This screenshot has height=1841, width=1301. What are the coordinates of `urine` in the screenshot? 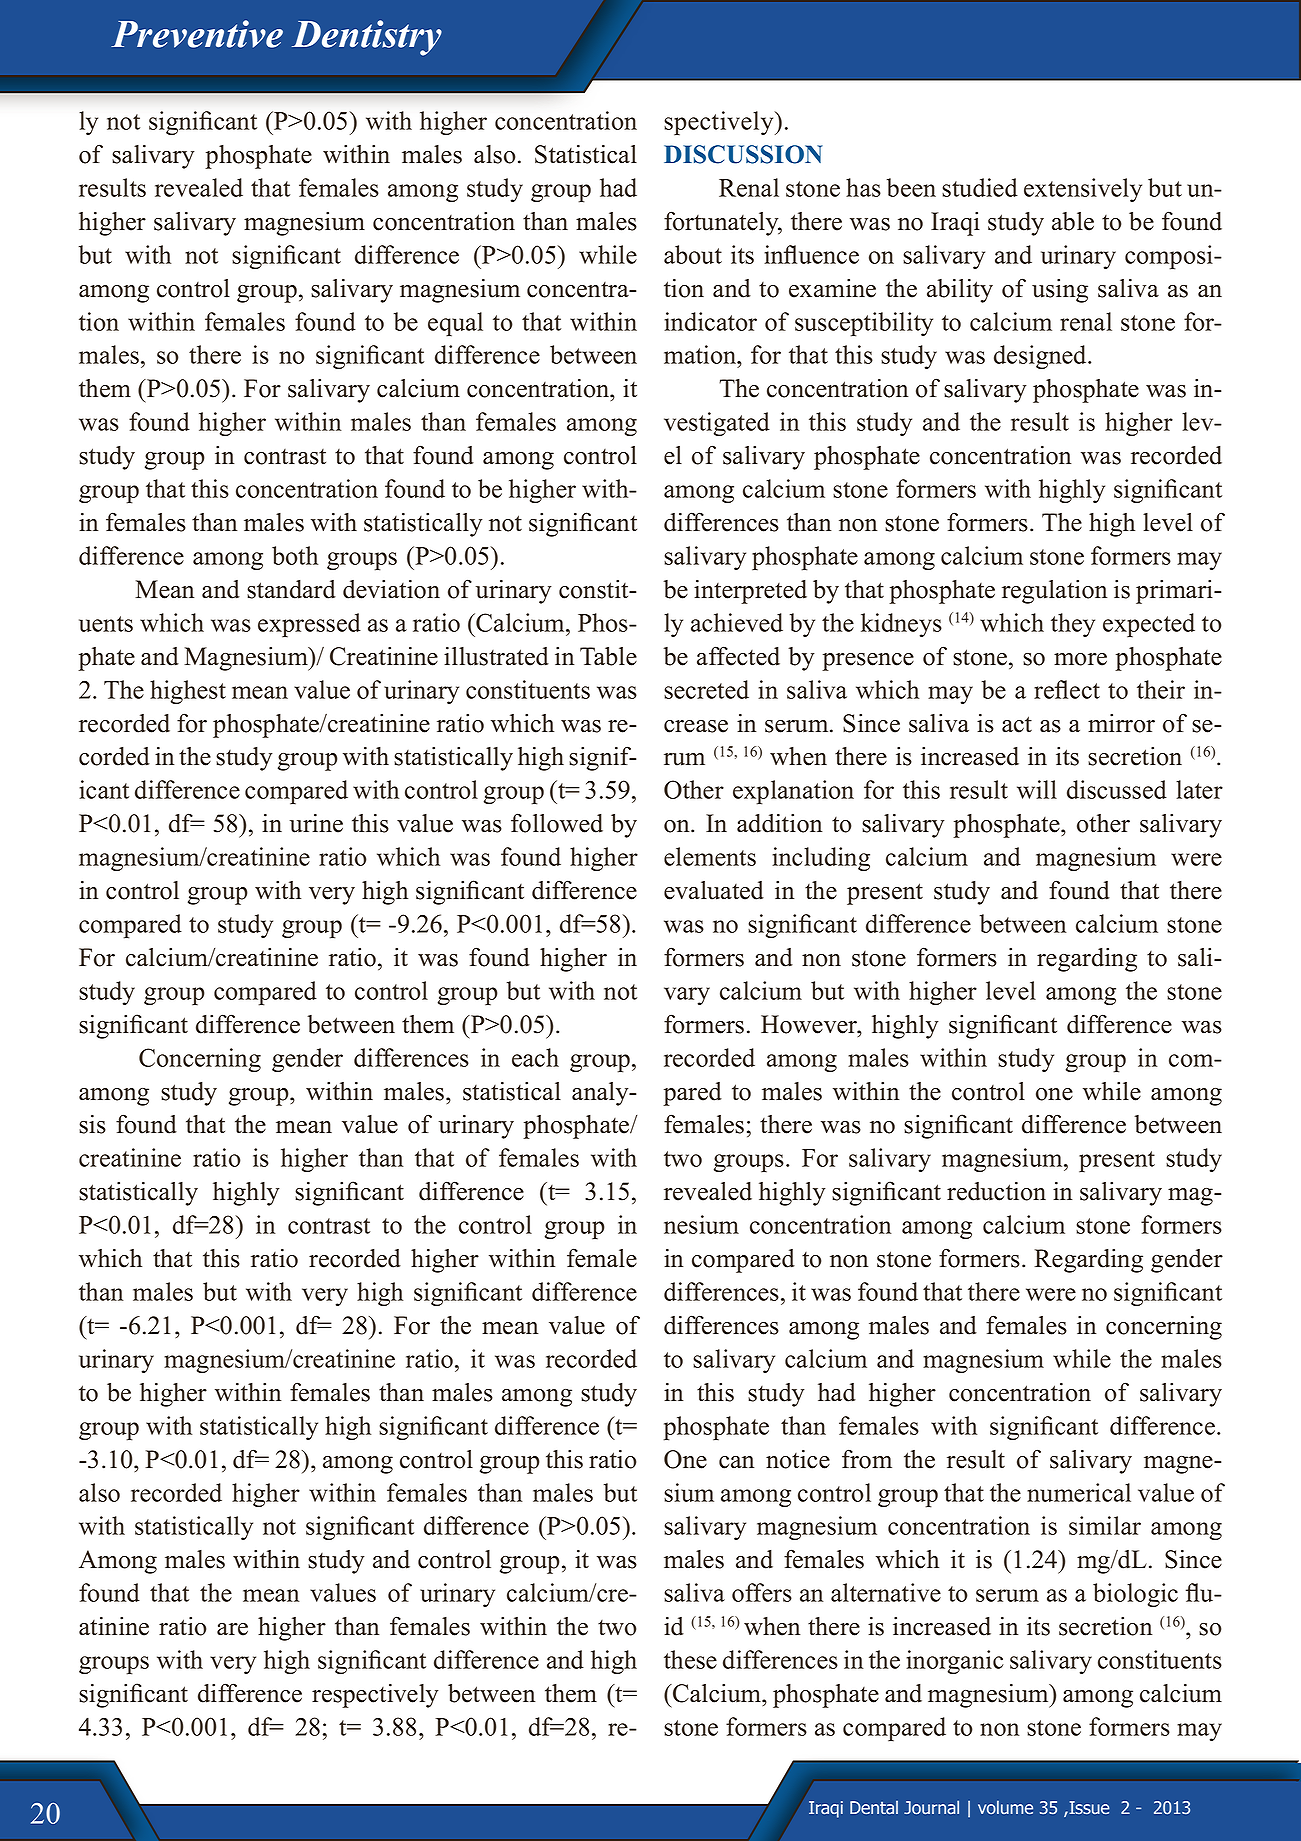 It's located at (316, 823).
